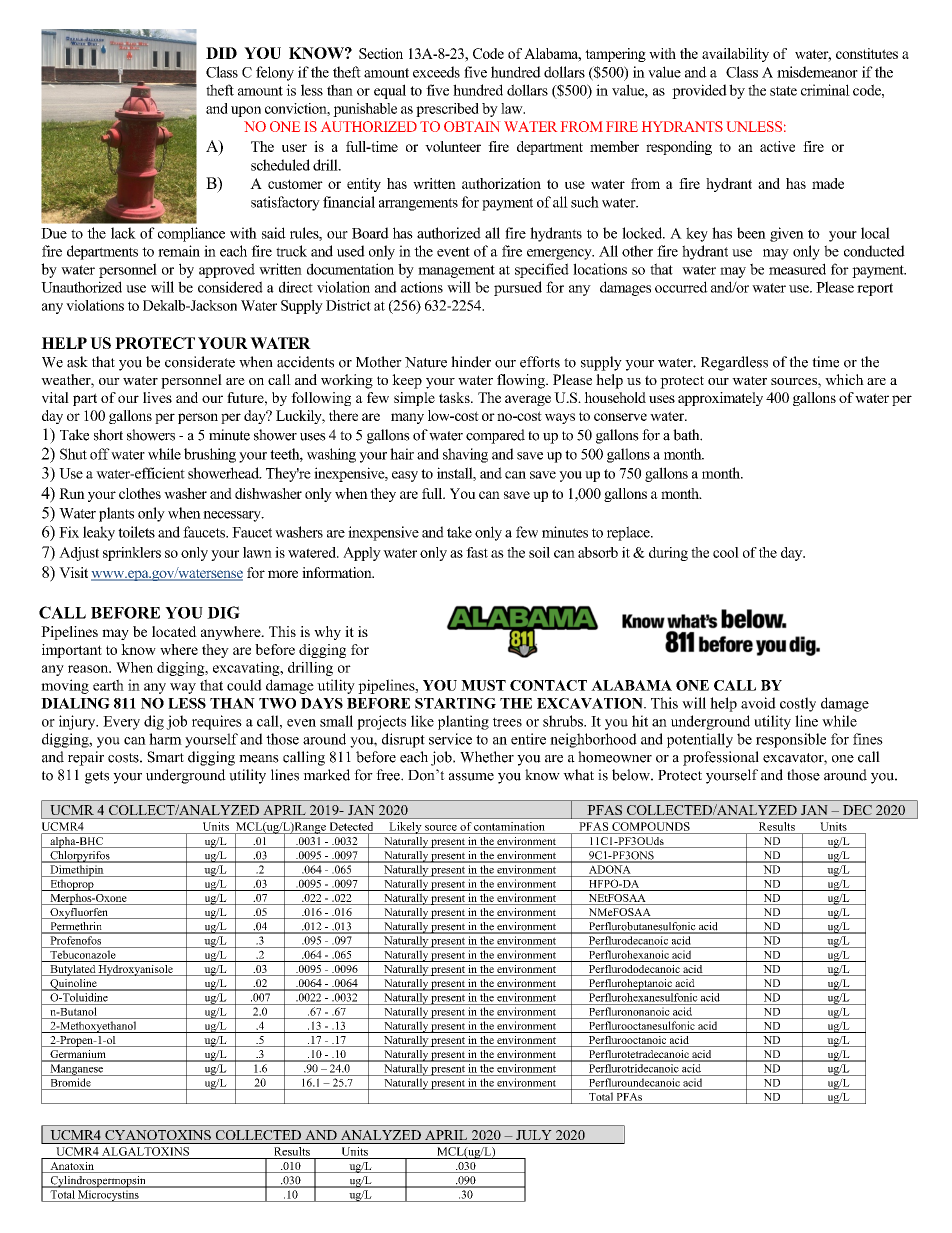  What do you see at coordinates (721, 758) in the document?
I see `professional` at bounding box center [721, 758].
